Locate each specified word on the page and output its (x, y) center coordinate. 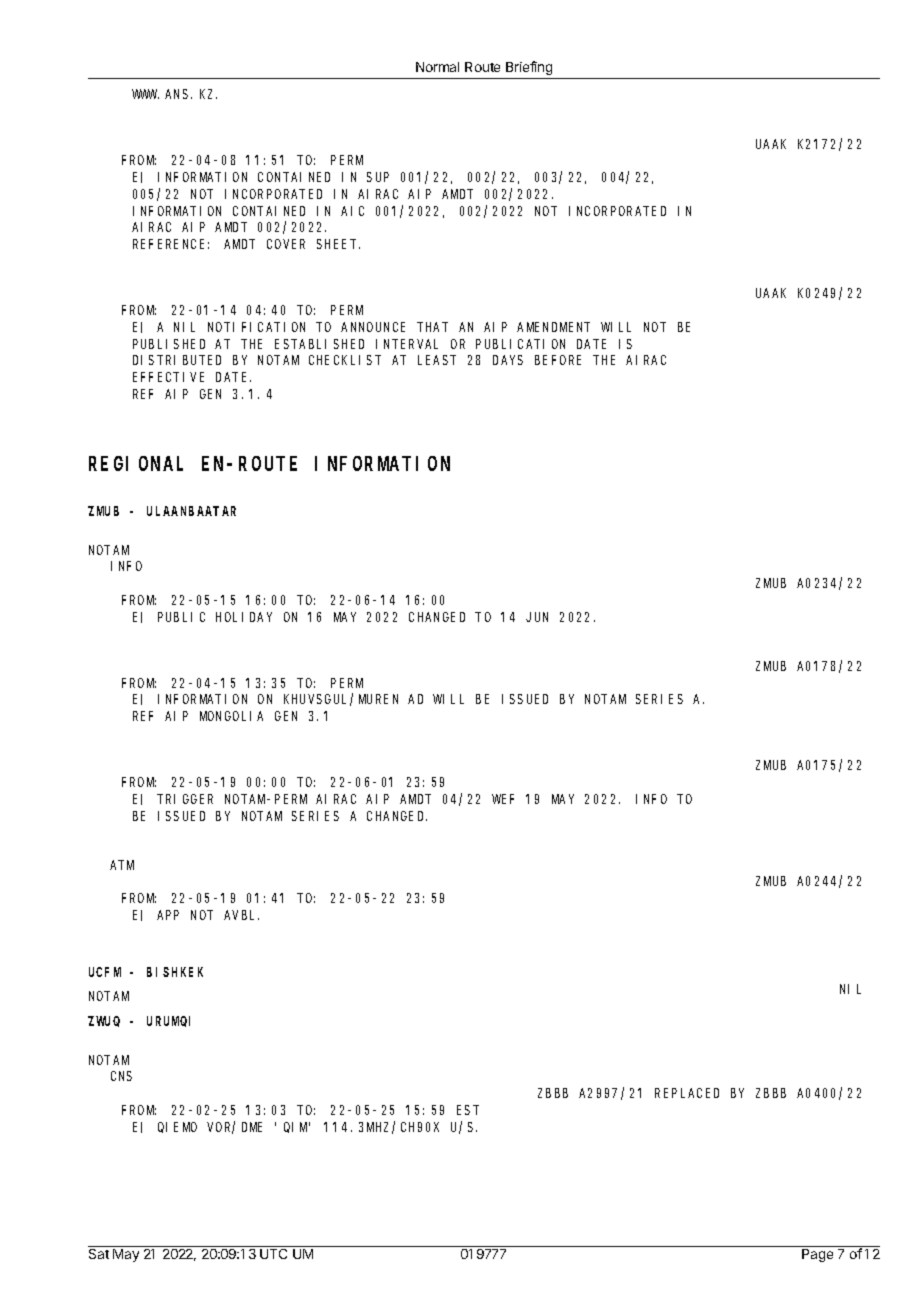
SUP (378, 177)
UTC (274, 1252)
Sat (99, 1252)
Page (817, 1255)
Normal (437, 67)
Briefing (529, 68)
